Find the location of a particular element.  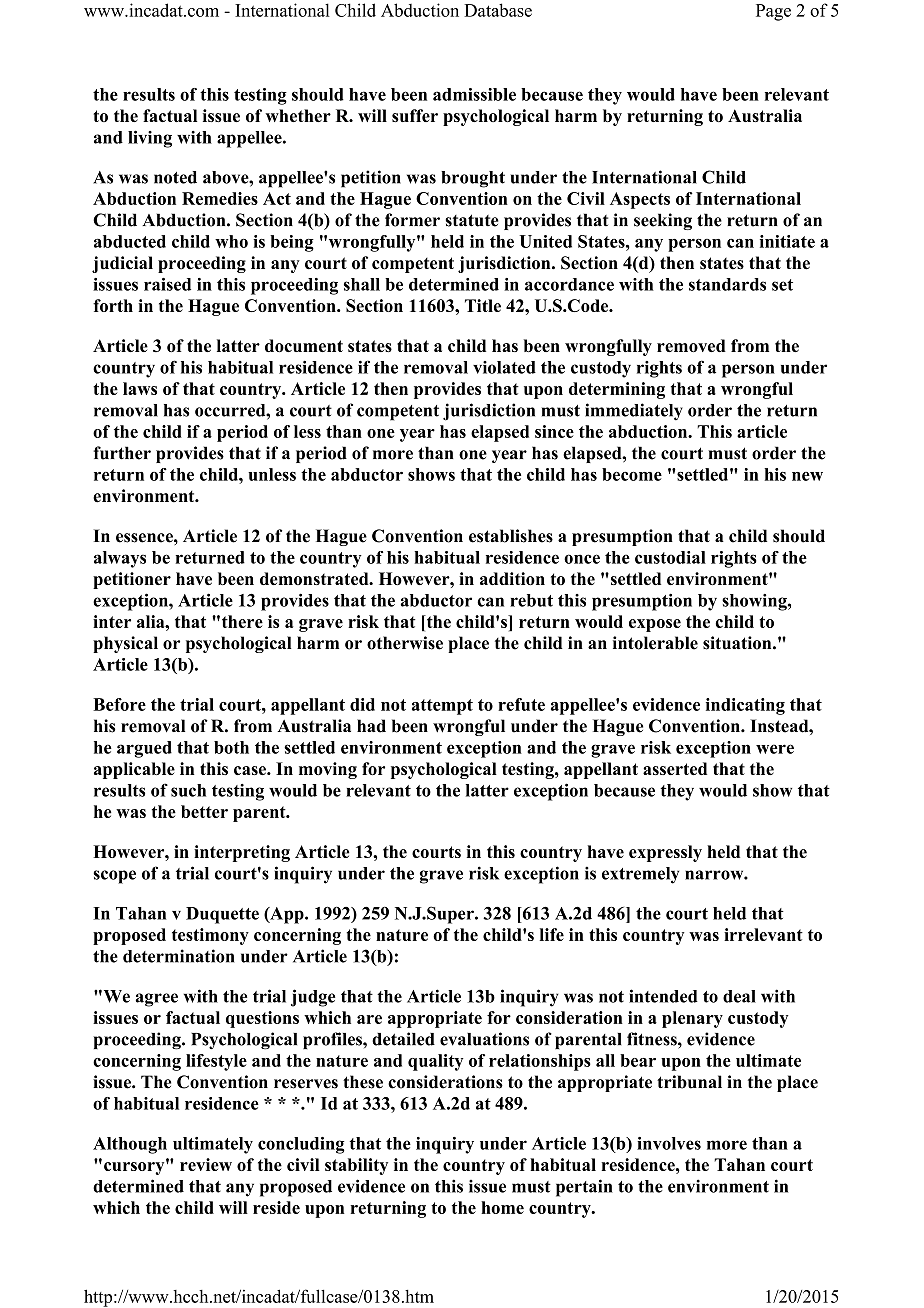

involves is located at coordinates (669, 1143).
